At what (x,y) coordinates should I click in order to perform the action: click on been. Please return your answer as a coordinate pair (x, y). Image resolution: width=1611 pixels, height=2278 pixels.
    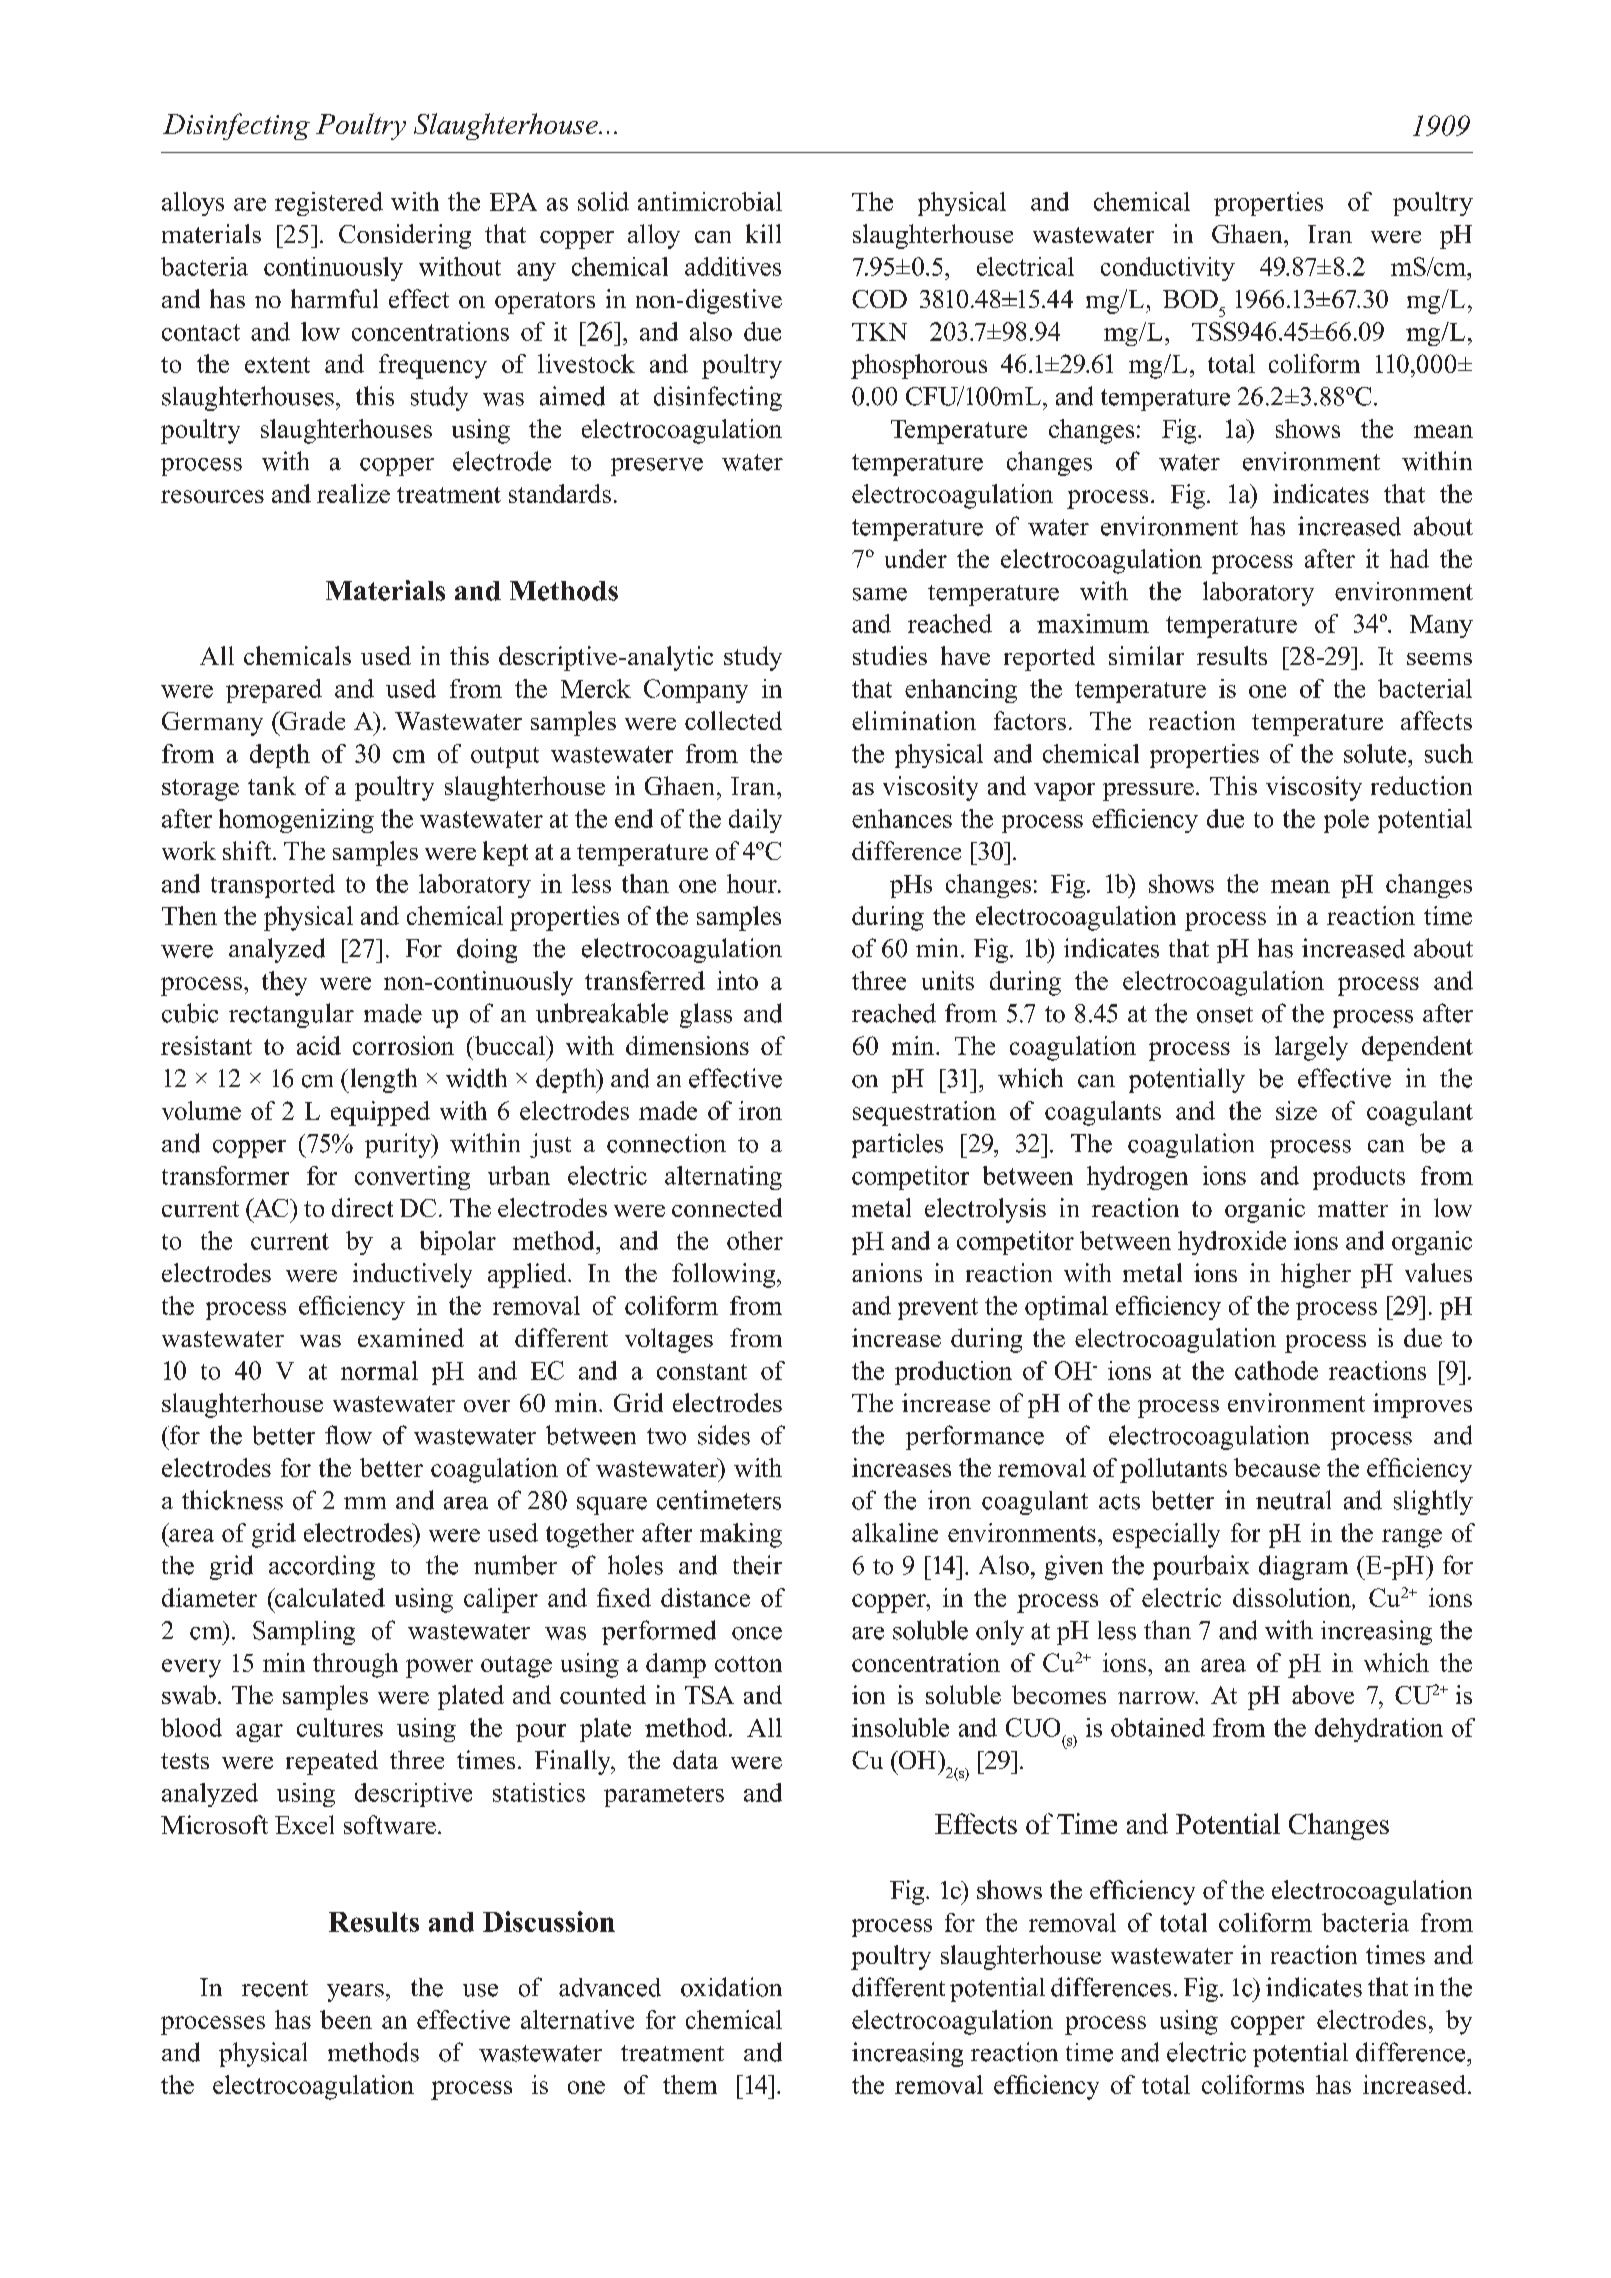
    Looking at the image, I should click on (346, 2019).
